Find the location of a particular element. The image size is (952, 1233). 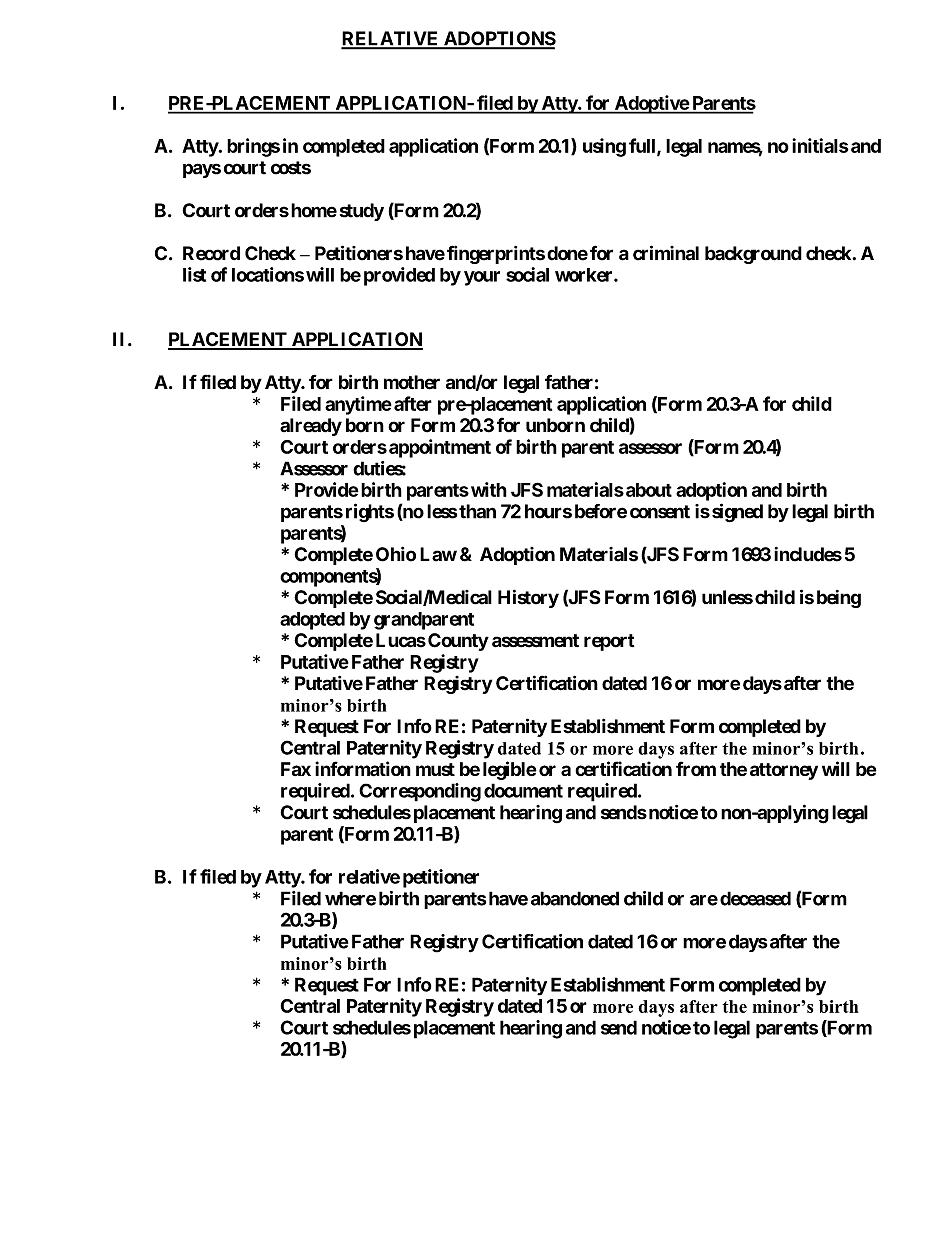

using is located at coordinates (604, 147).
